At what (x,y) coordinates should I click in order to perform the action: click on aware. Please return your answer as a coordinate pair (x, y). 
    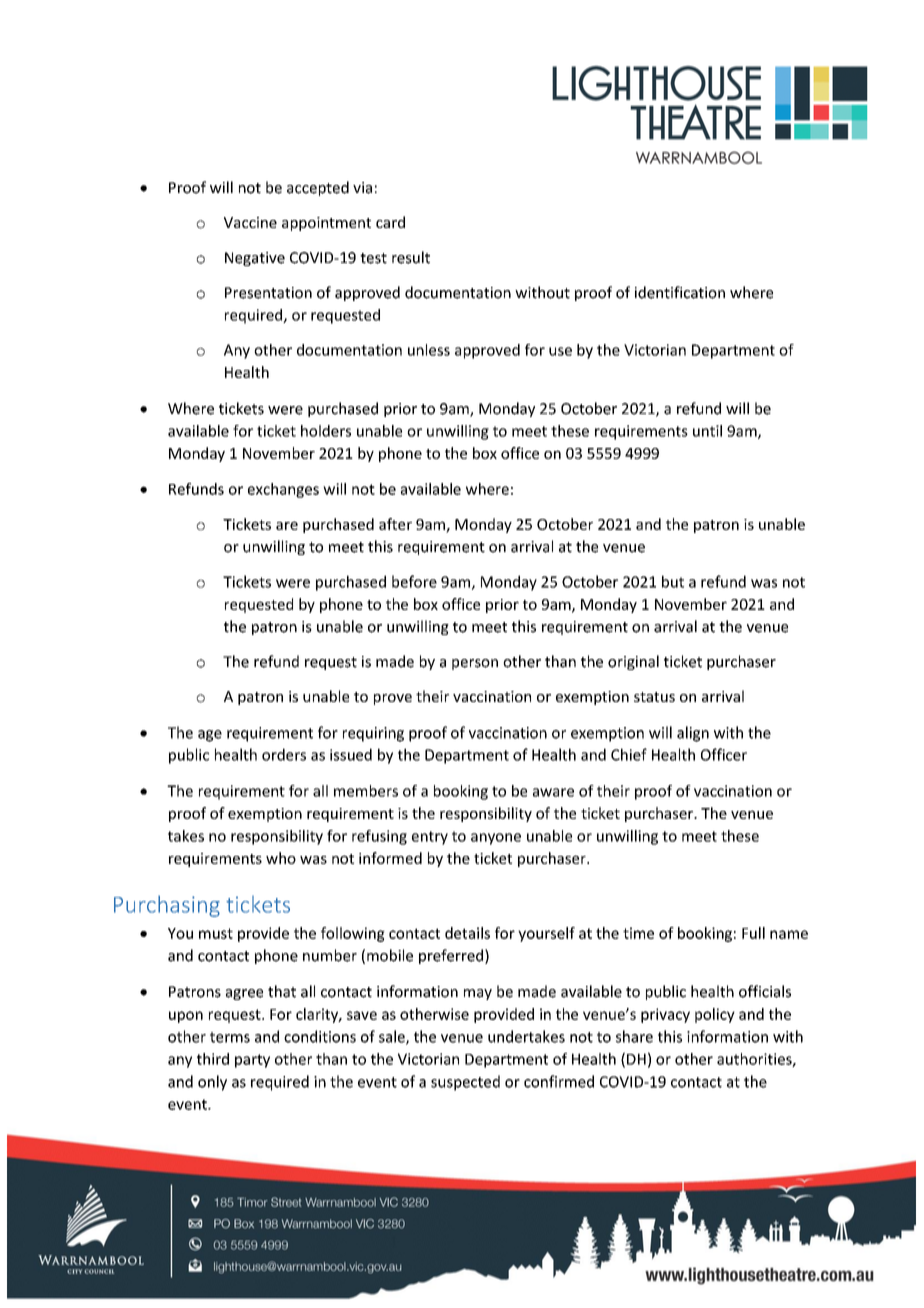
    Looking at the image, I should click on (553, 792).
